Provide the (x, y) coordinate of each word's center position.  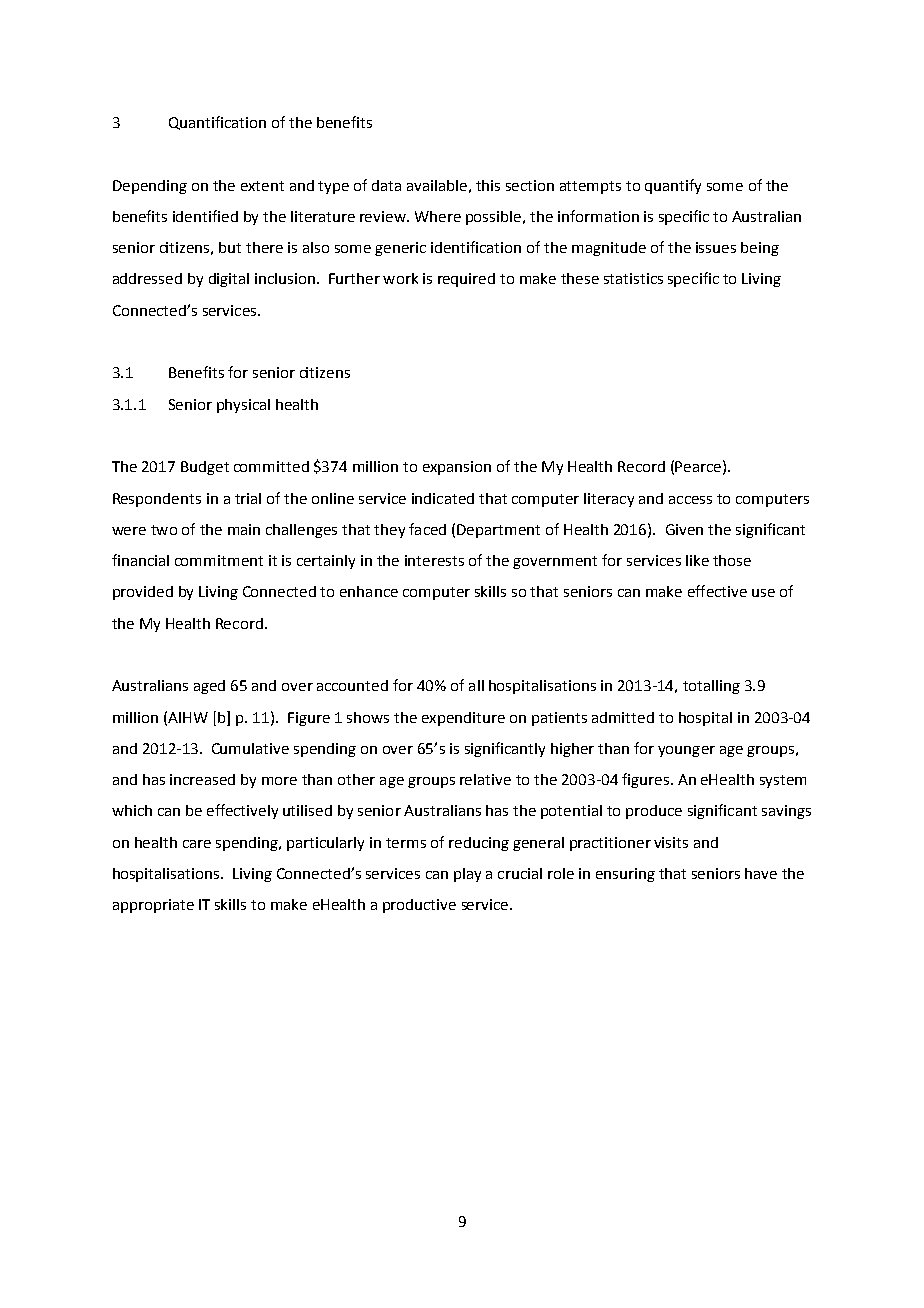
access (690, 500)
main (244, 529)
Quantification (217, 123)
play (467, 875)
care (197, 844)
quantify (673, 186)
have (761, 873)
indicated (443, 498)
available (437, 185)
